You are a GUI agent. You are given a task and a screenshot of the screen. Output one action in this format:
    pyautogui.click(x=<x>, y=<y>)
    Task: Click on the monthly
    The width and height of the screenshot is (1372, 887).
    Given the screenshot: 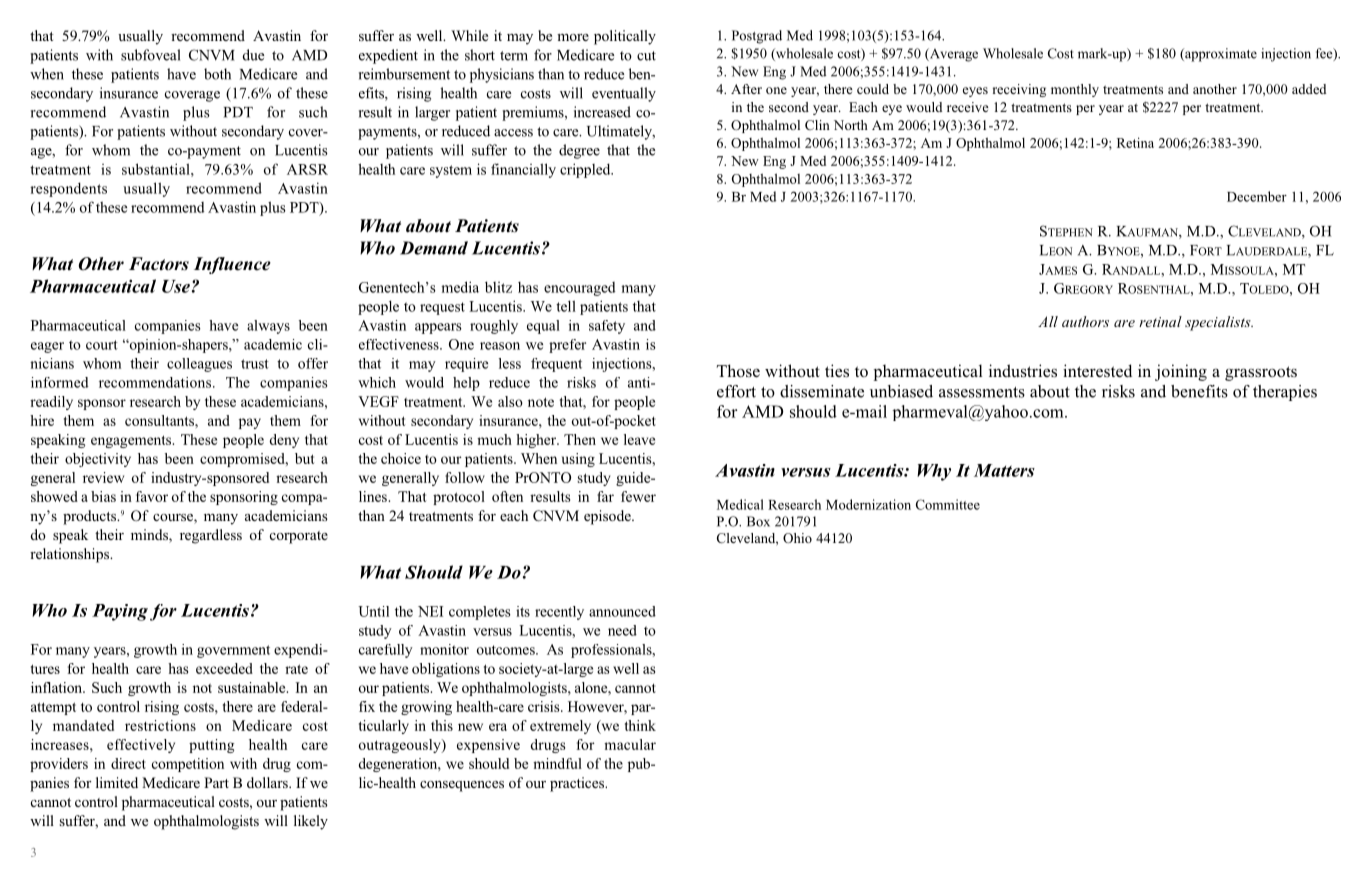 What is the action you would take?
    pyautogui.click(x=1075, y=90)
